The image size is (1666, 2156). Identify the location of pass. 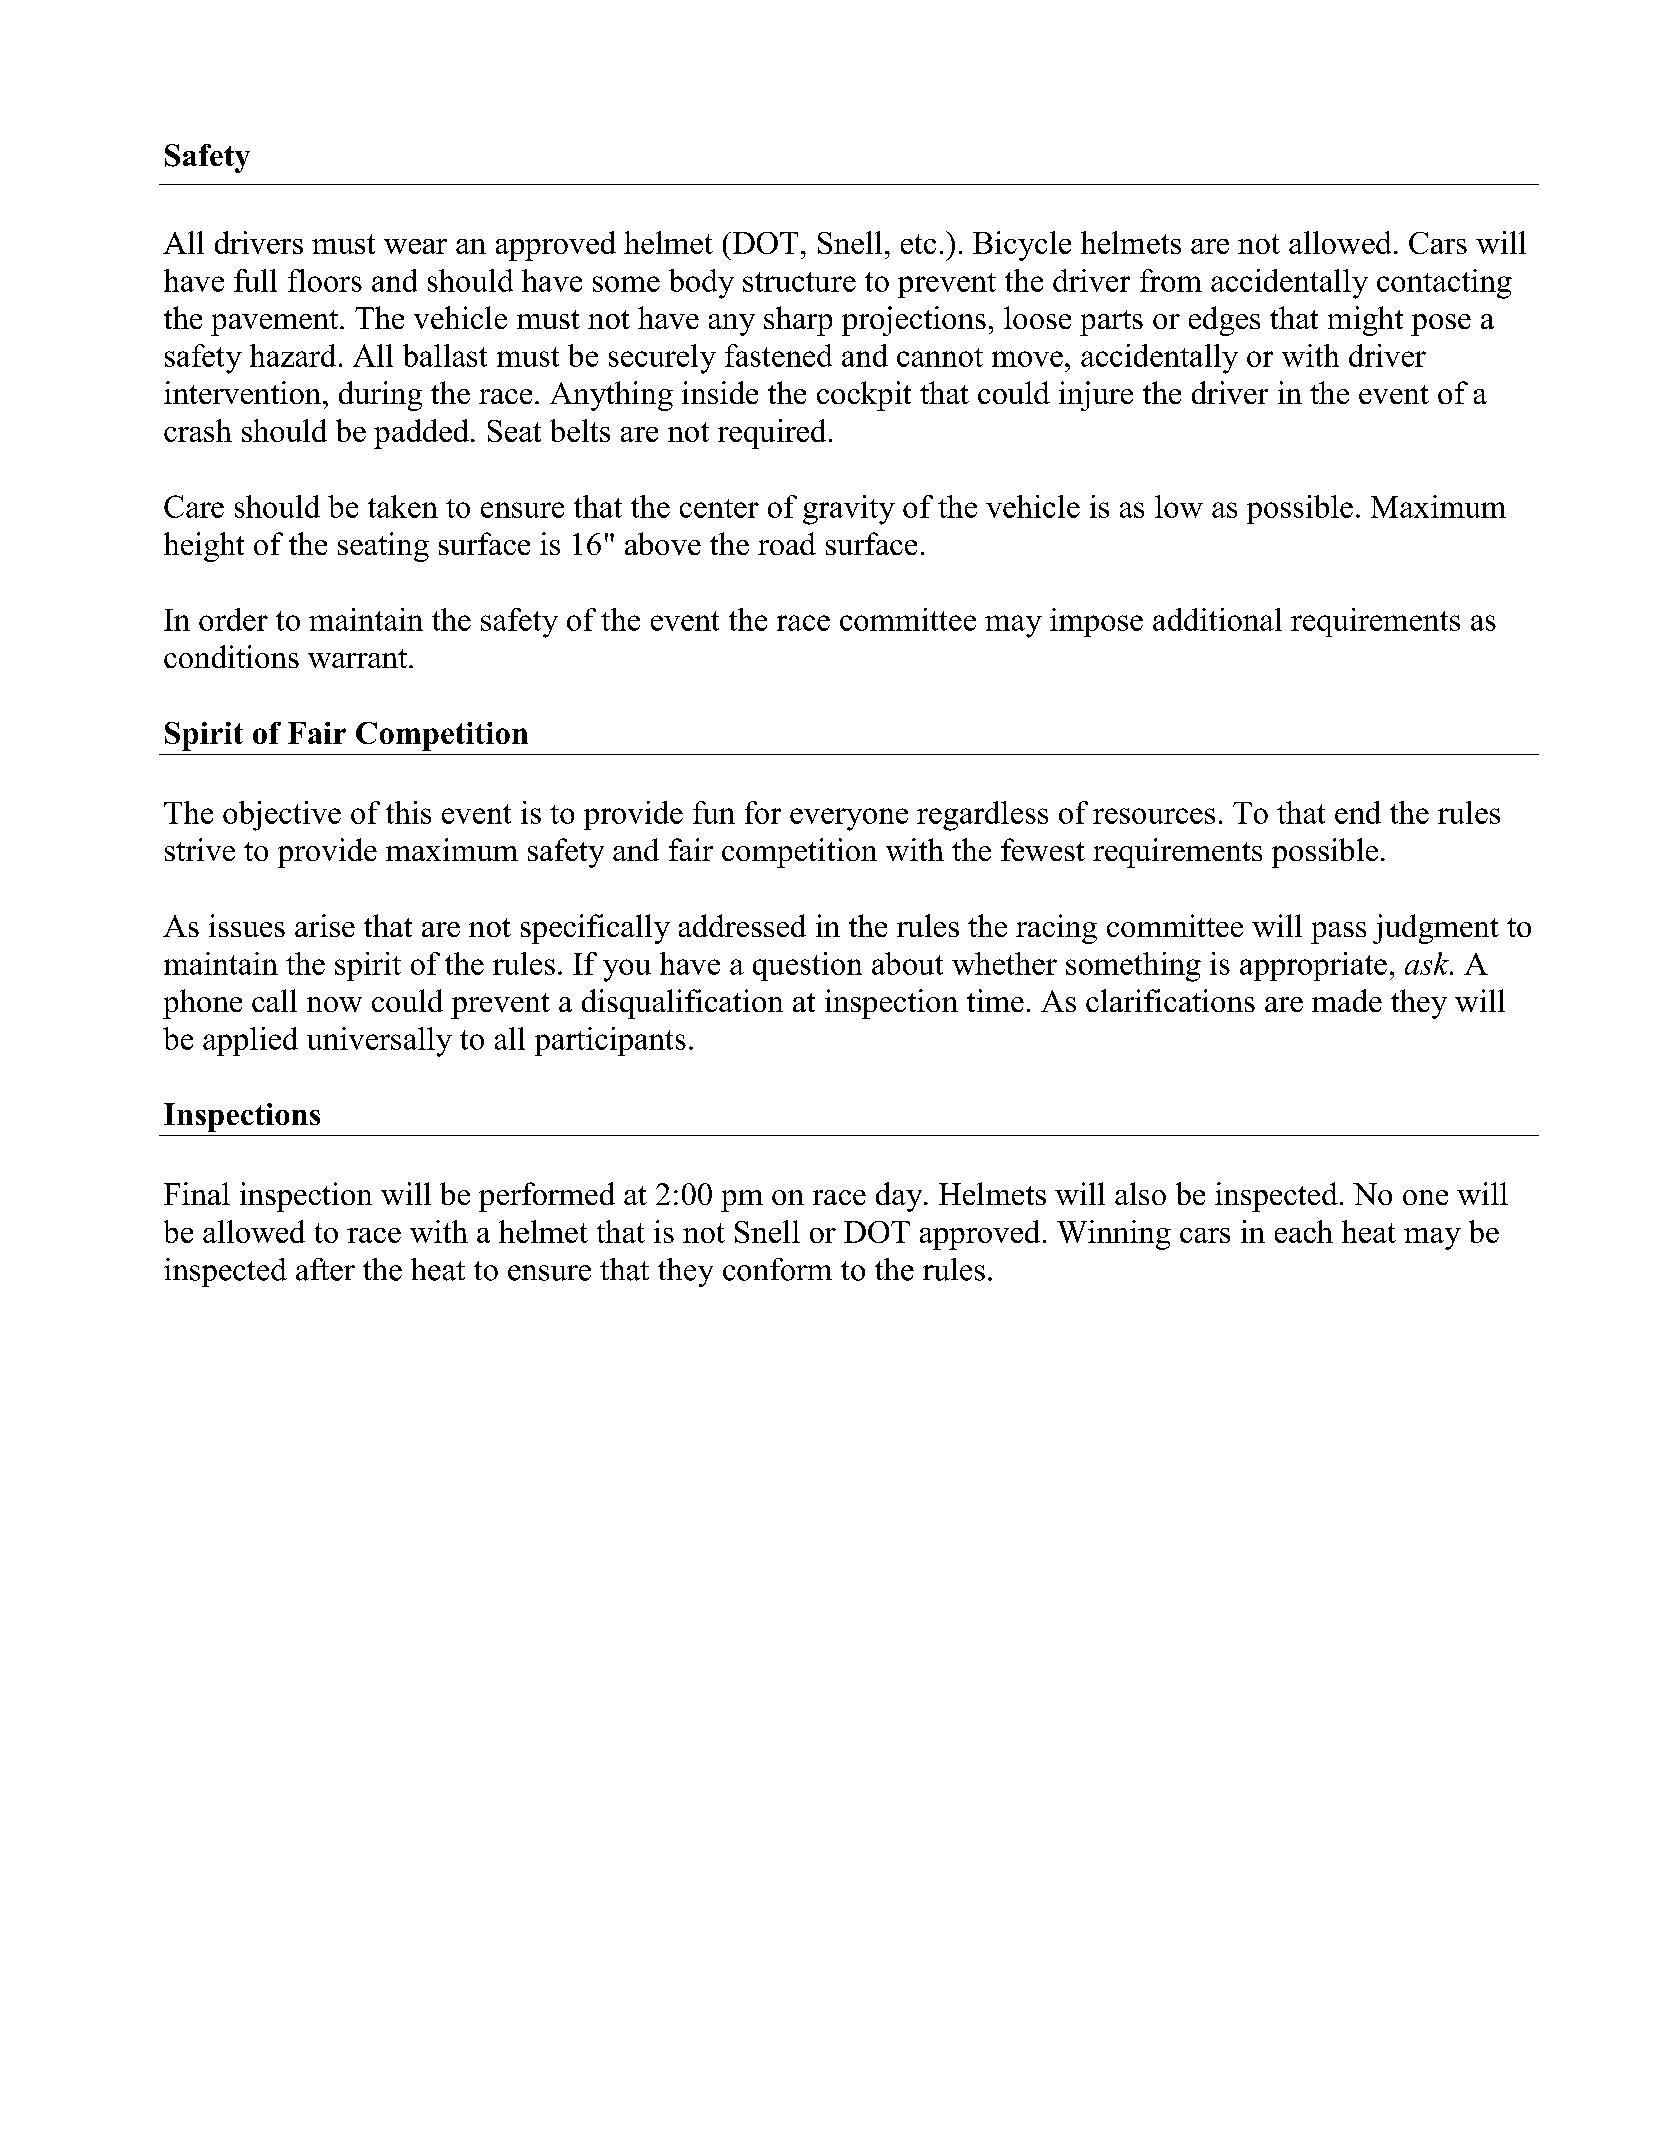
(1338, 933).
